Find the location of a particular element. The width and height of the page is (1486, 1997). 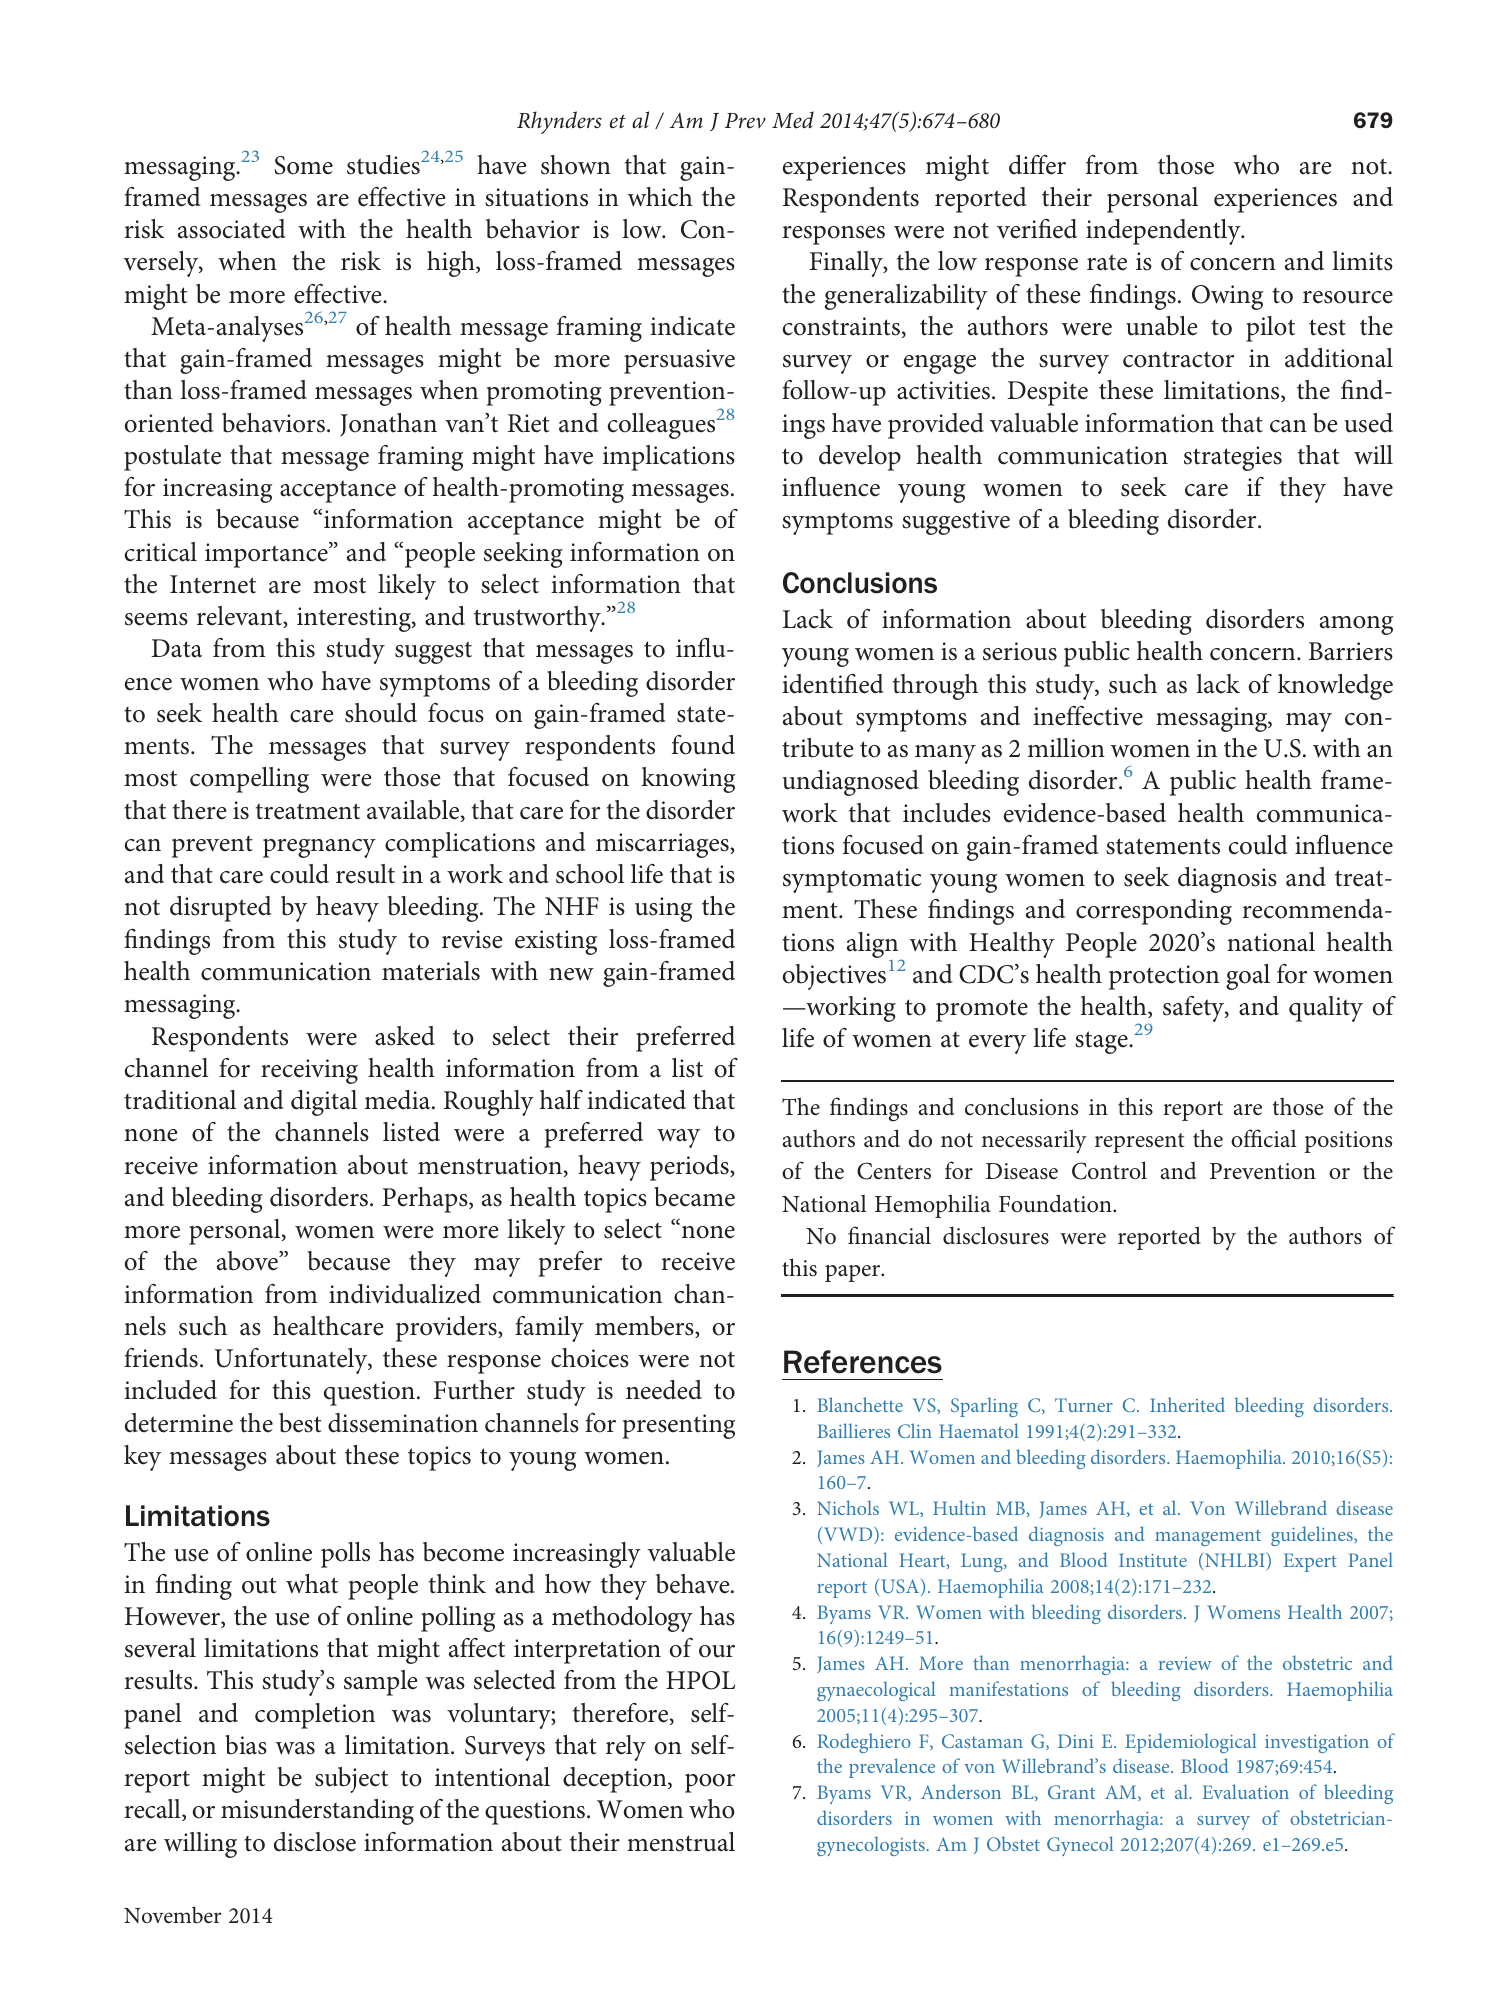

which is located at coordinates (660, 197).
